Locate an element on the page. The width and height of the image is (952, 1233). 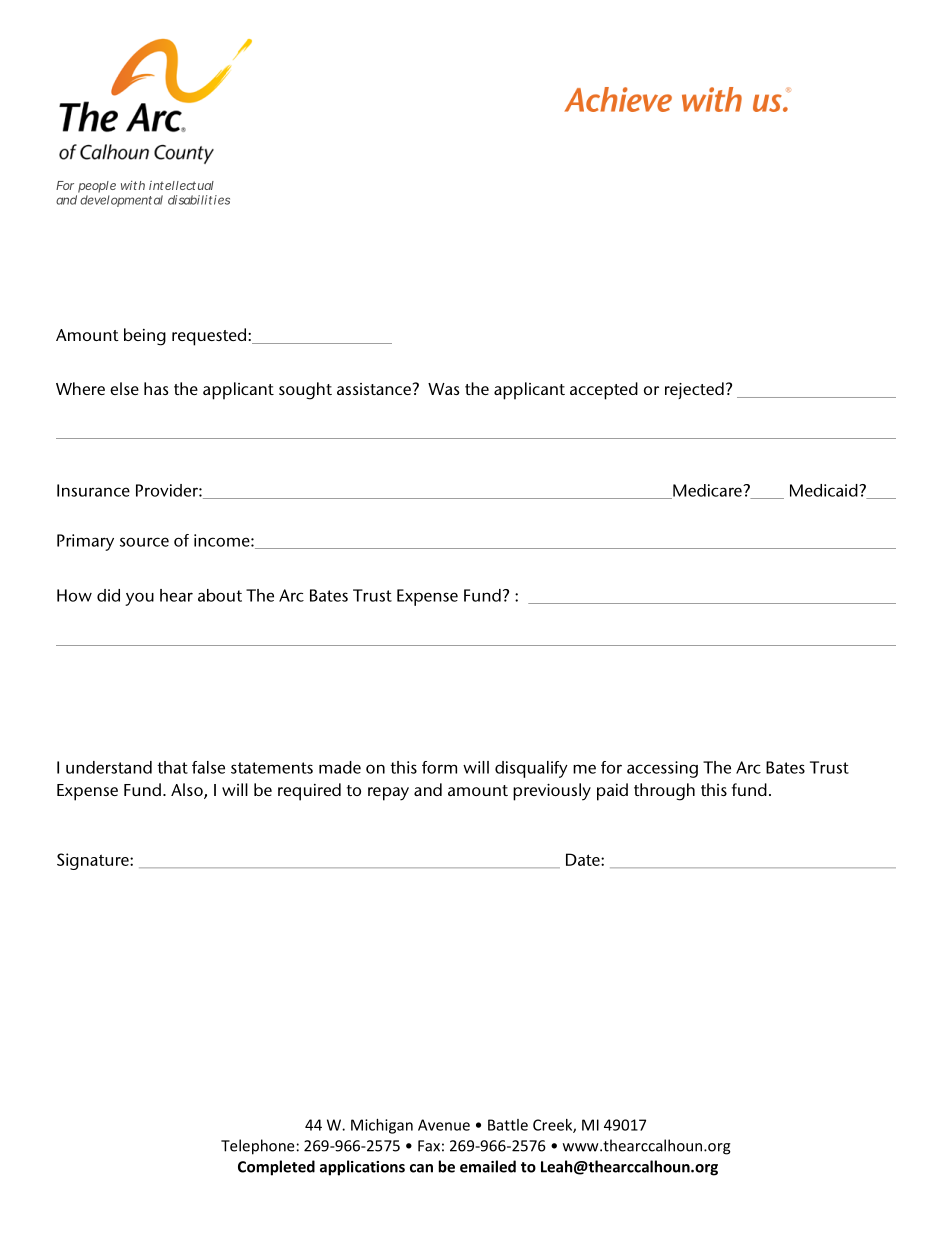
Was is located at coordinates (444, 389).
